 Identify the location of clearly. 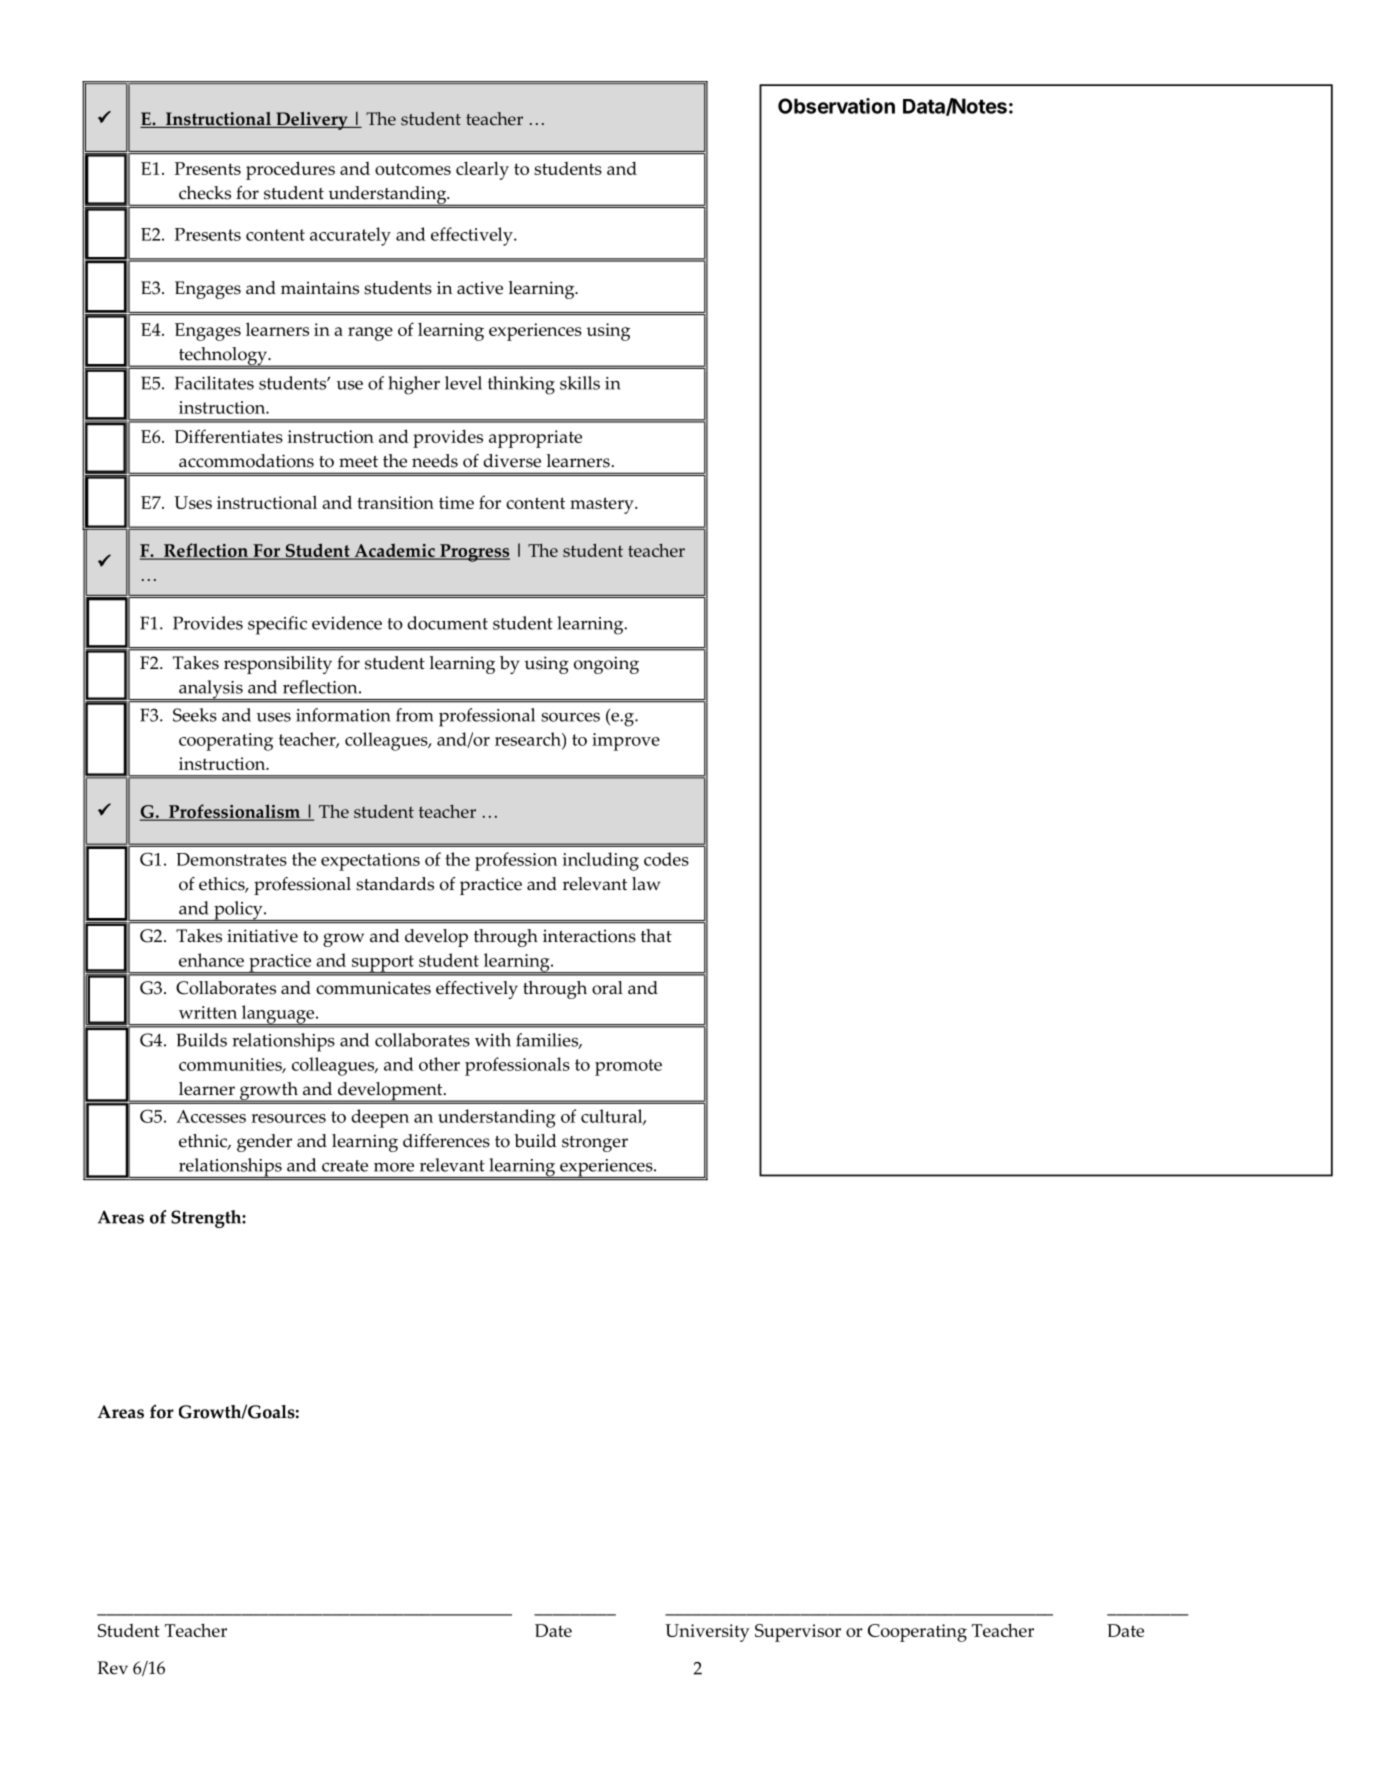
(482, 171).
